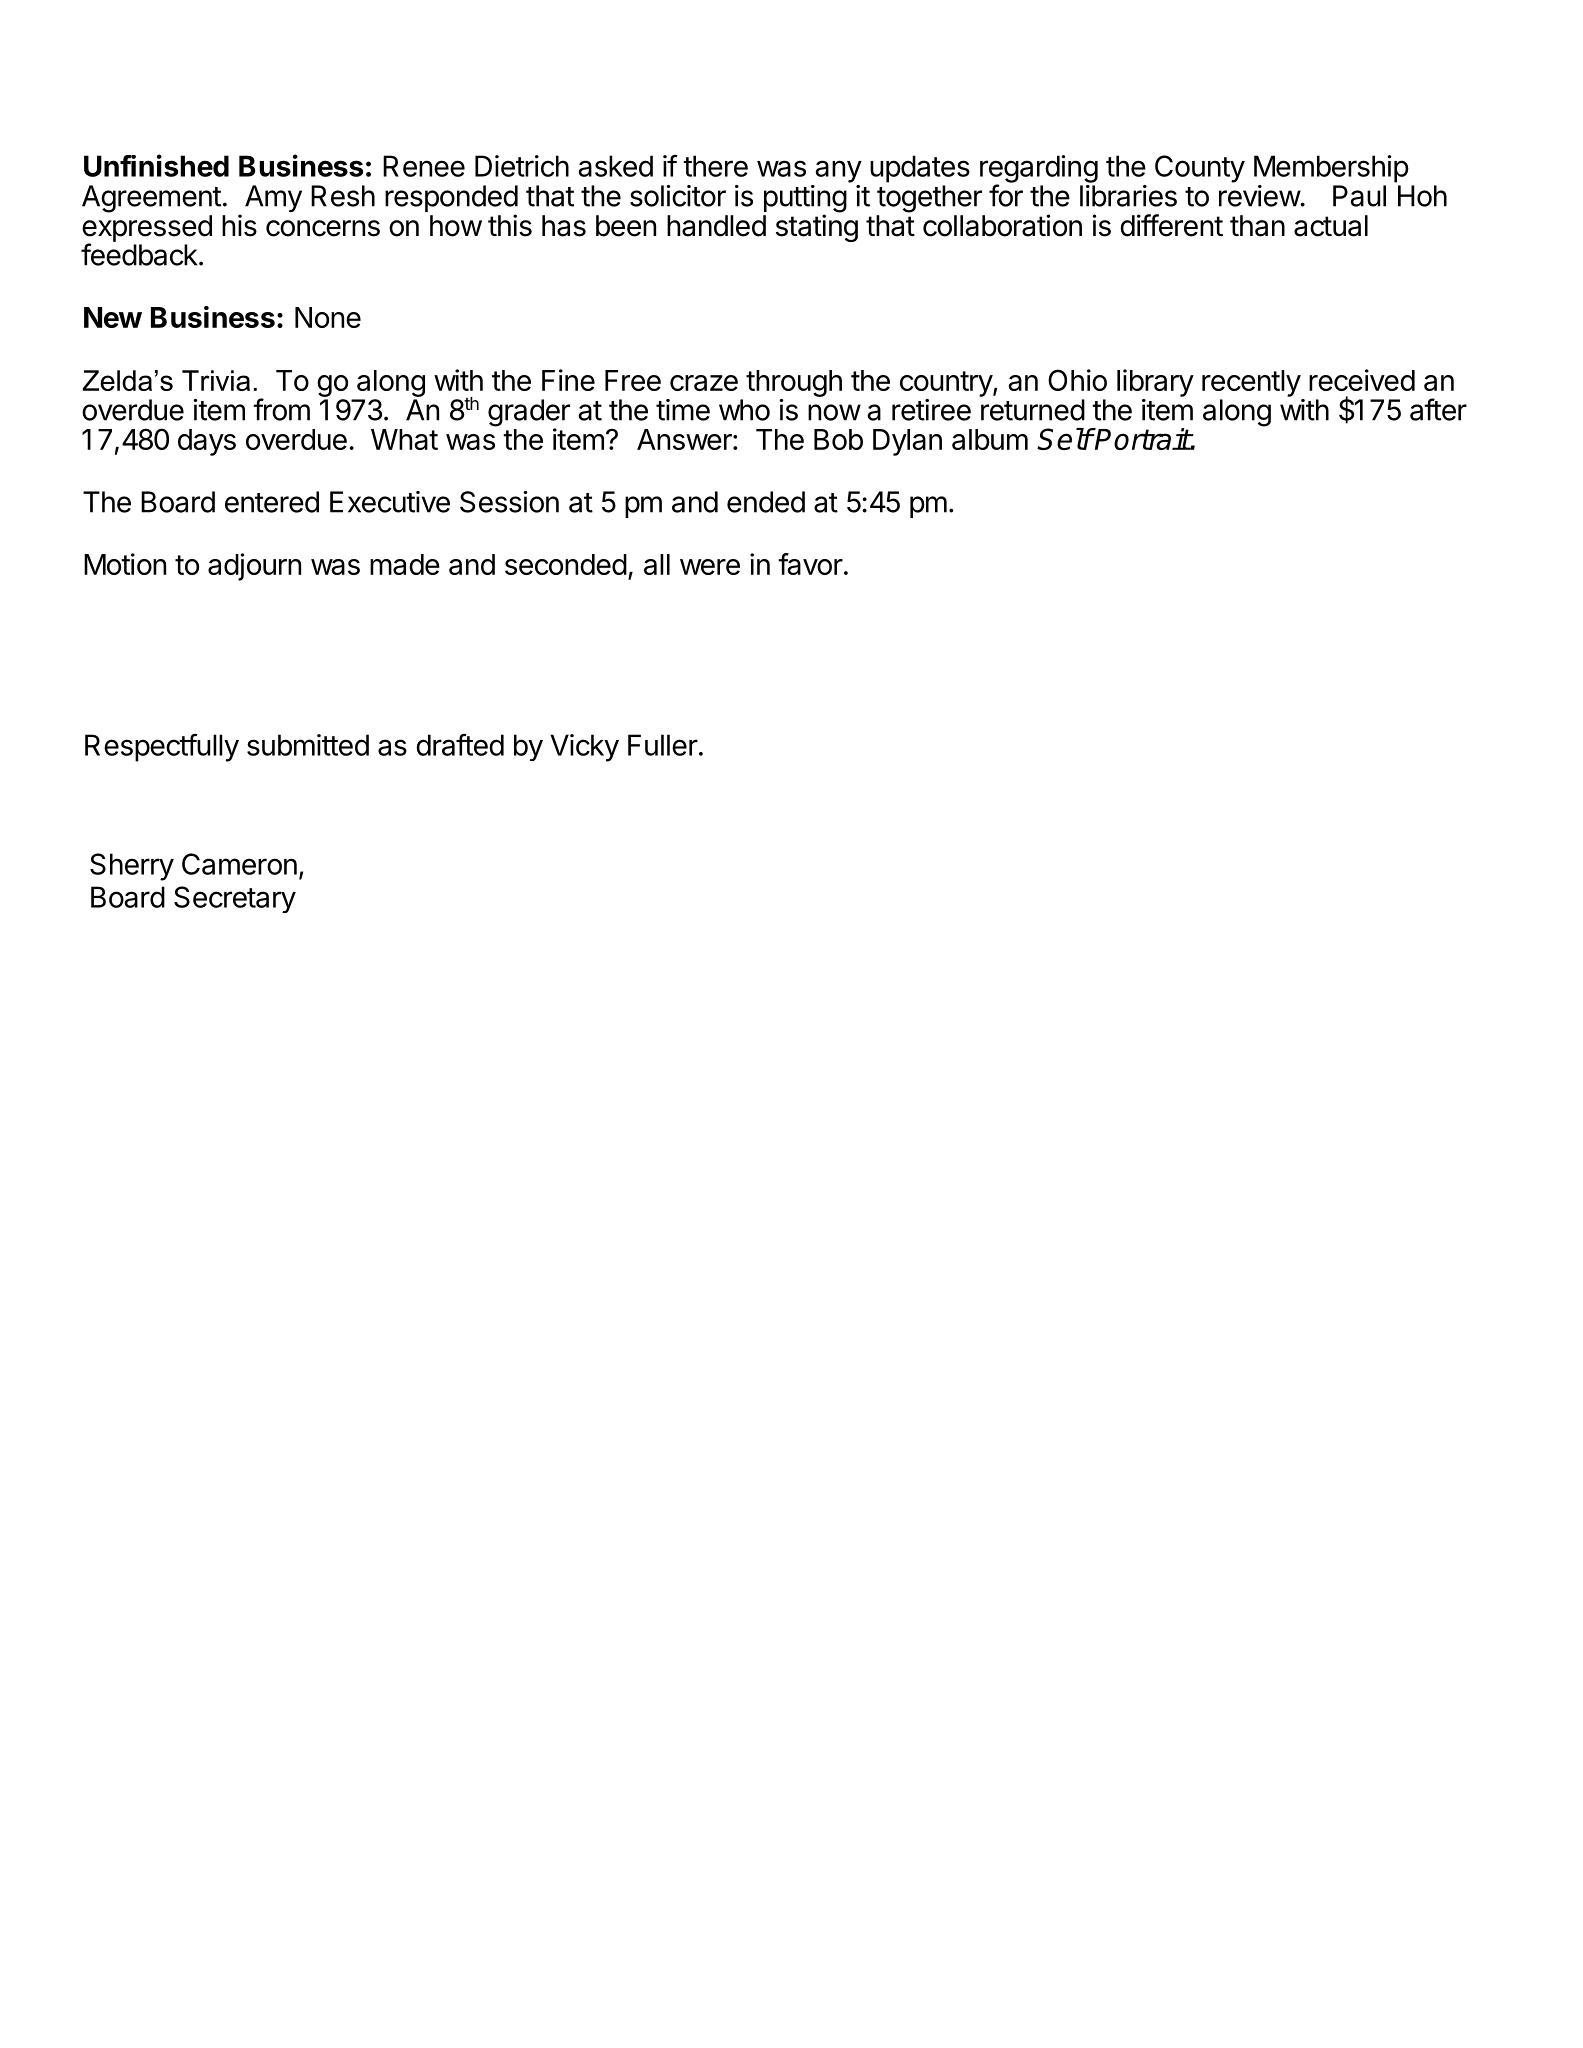 The image size is (1583, 2048). What do you see at coordinates (710, 567) in the document?
I see `were` at bounding box center [710, 567].
